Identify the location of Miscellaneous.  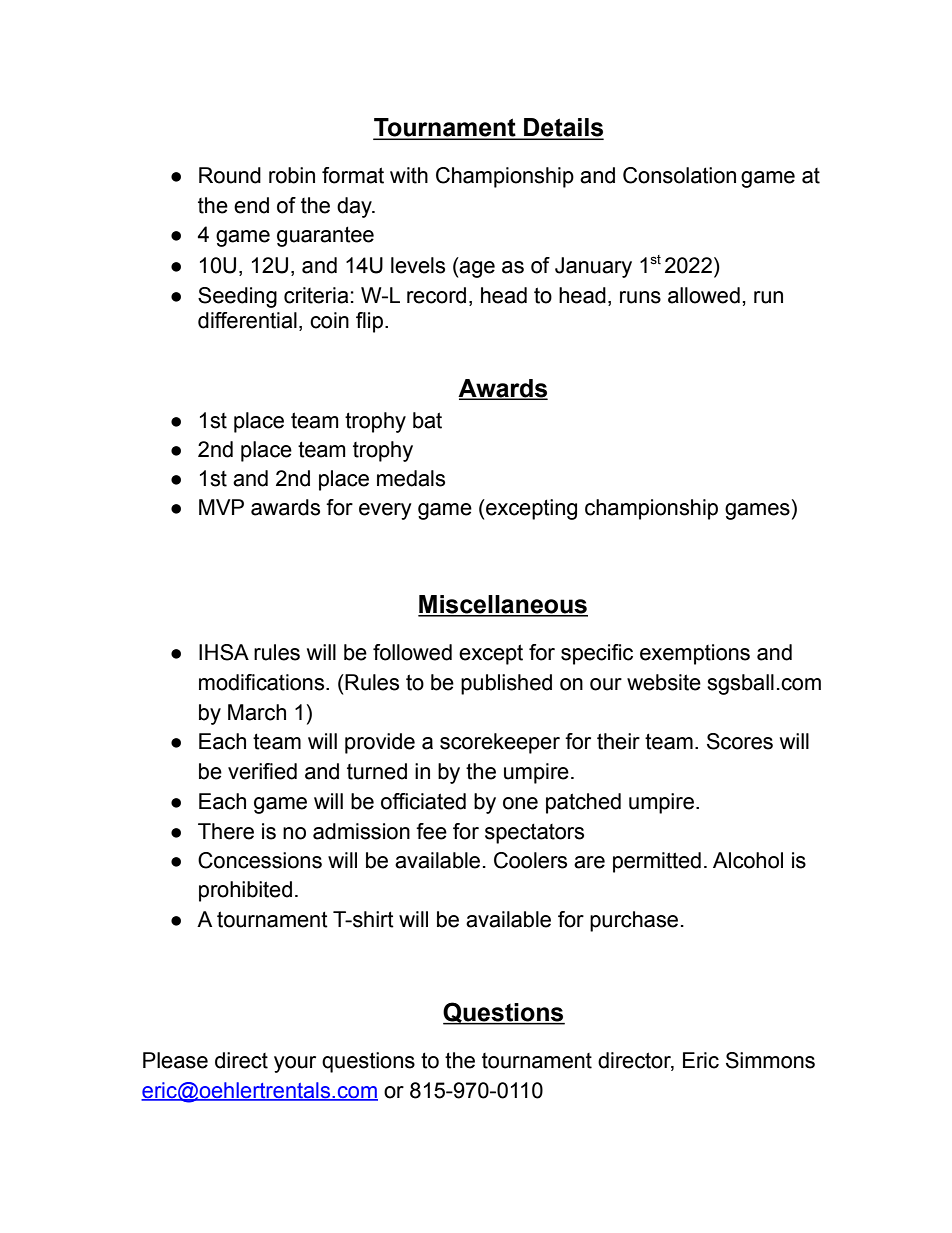
(503, 605).
